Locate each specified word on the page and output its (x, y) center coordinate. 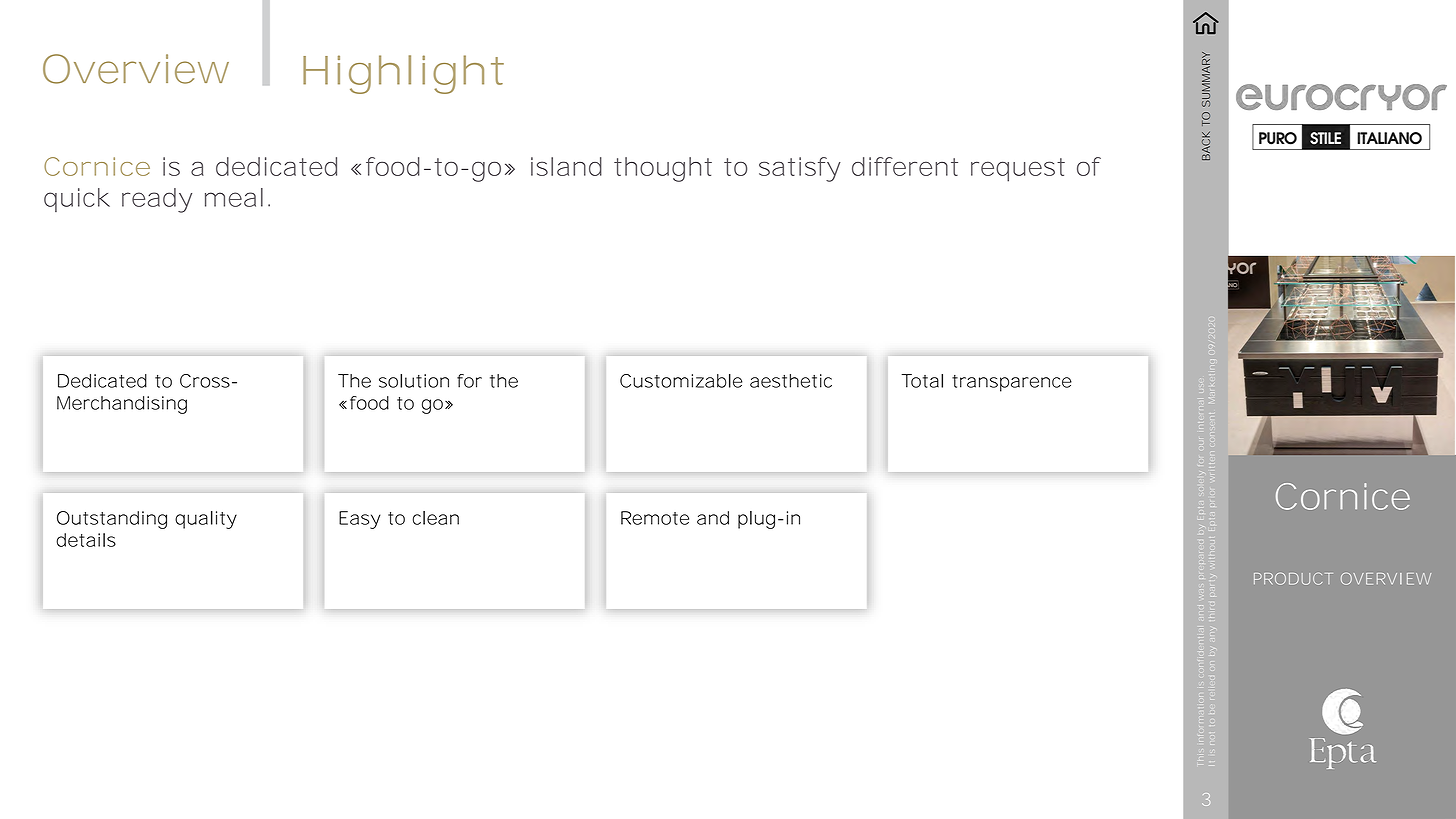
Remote (655, 518)
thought (663, 169)
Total (922, 381)
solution (414, 381)
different (905, 166)
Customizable (681, 381)
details (86, 540)
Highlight (403, 74)
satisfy (800, 169)
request (1018, 170)
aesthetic (791, 381)
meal (234, 197)
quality (206, 520)
